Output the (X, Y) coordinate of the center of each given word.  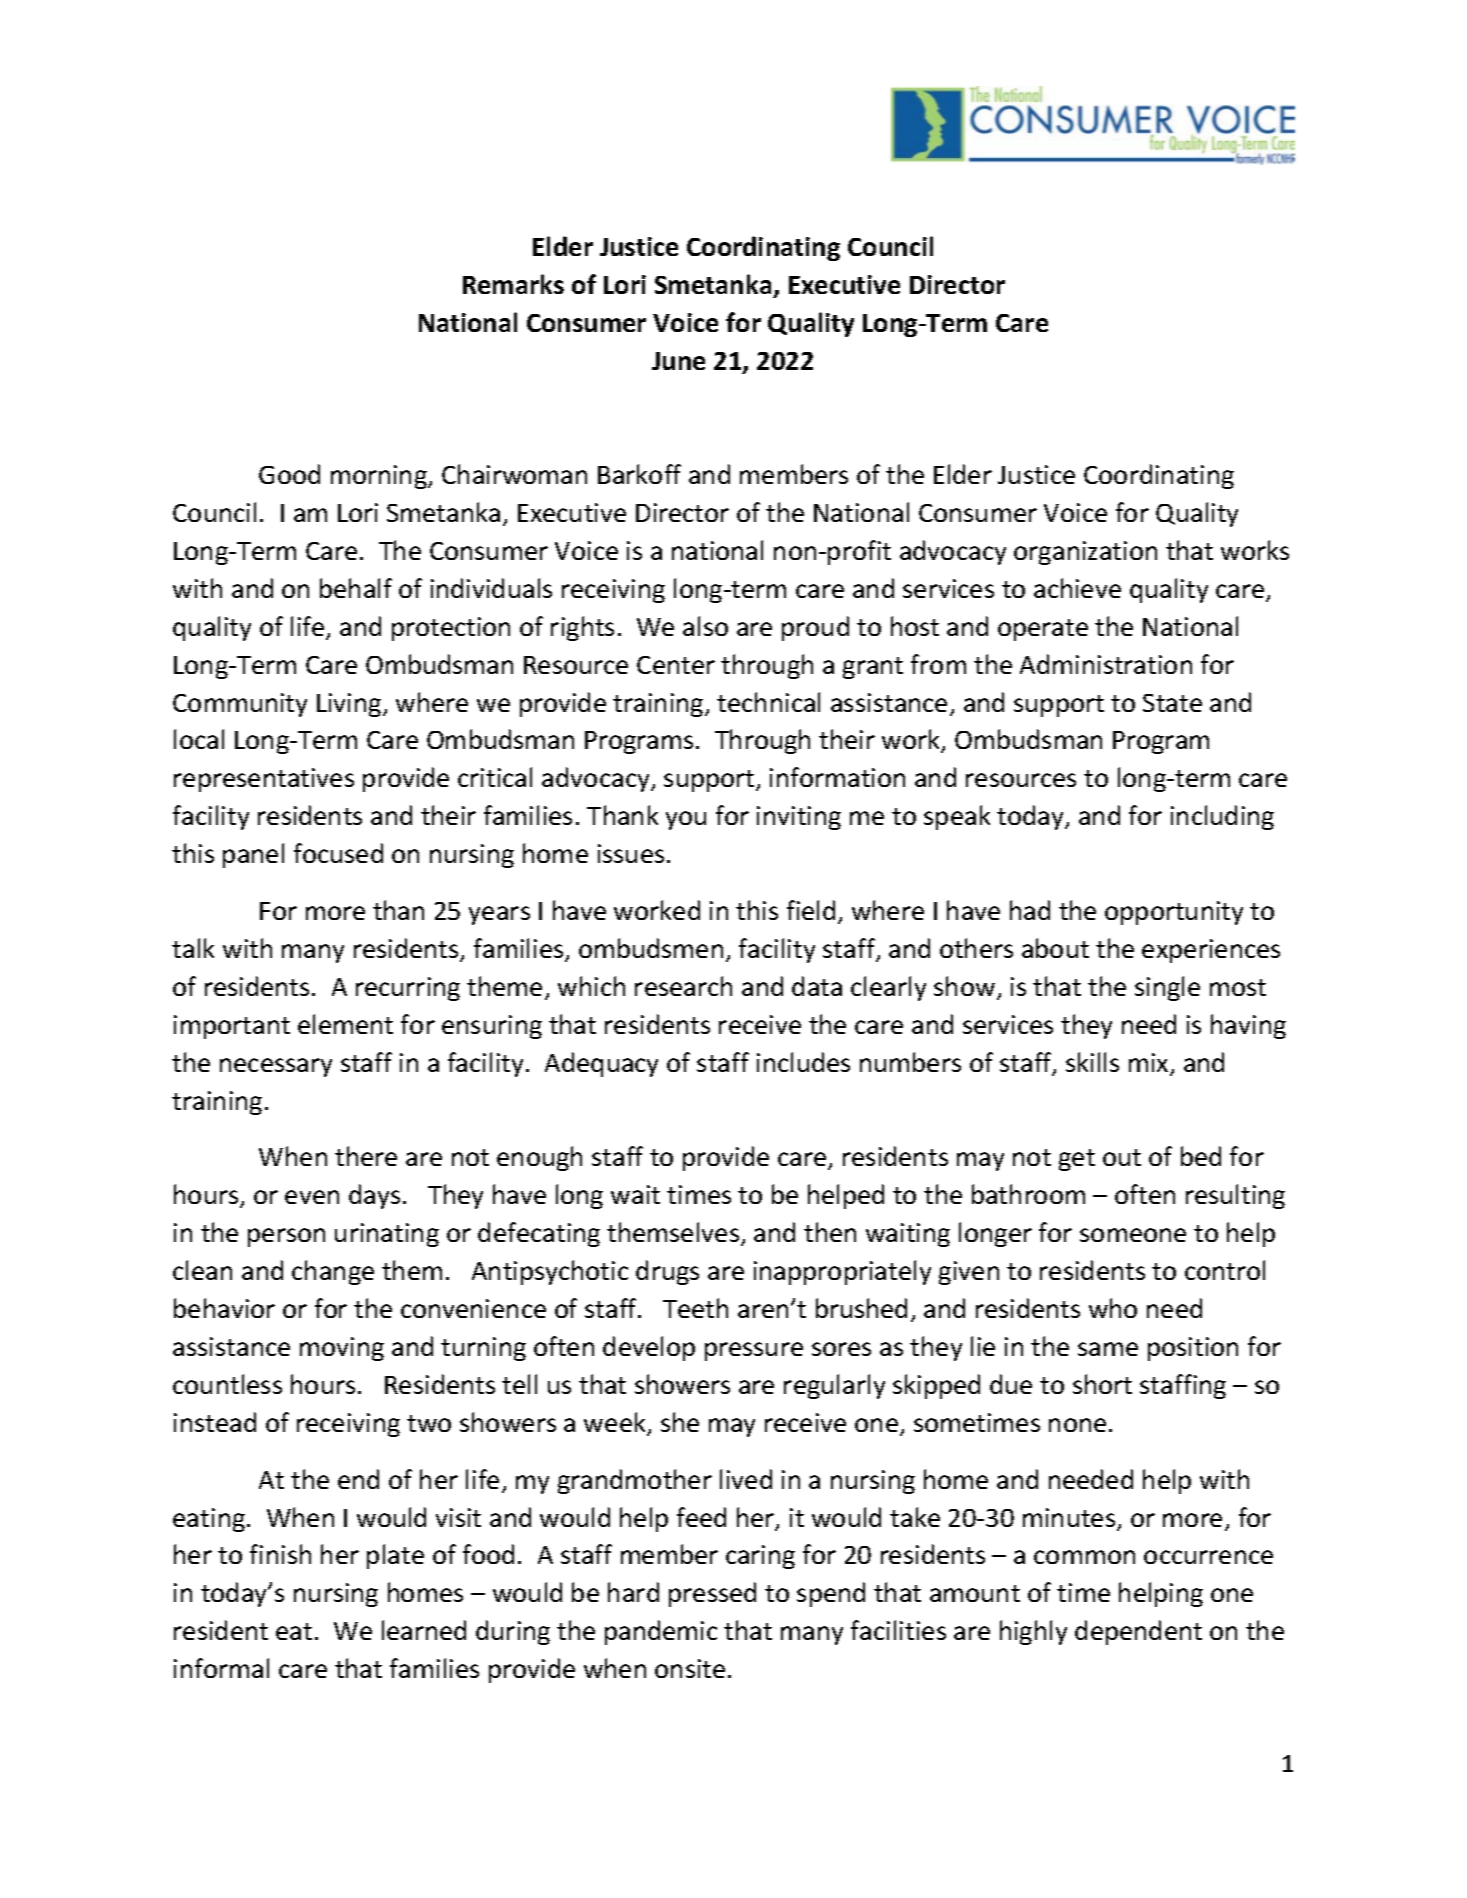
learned (424, 1630)
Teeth (695, 1308)
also (705, 626)
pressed (712, 1594)
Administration (1106, 664)
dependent (1138, 1632)
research (683, 986)
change (333, 1272)
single (1167, 988)
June (678, 361)
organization (1085, 553)
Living (350, 705)
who (1113, 1308)
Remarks (513, 284)
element (345, 1024)
